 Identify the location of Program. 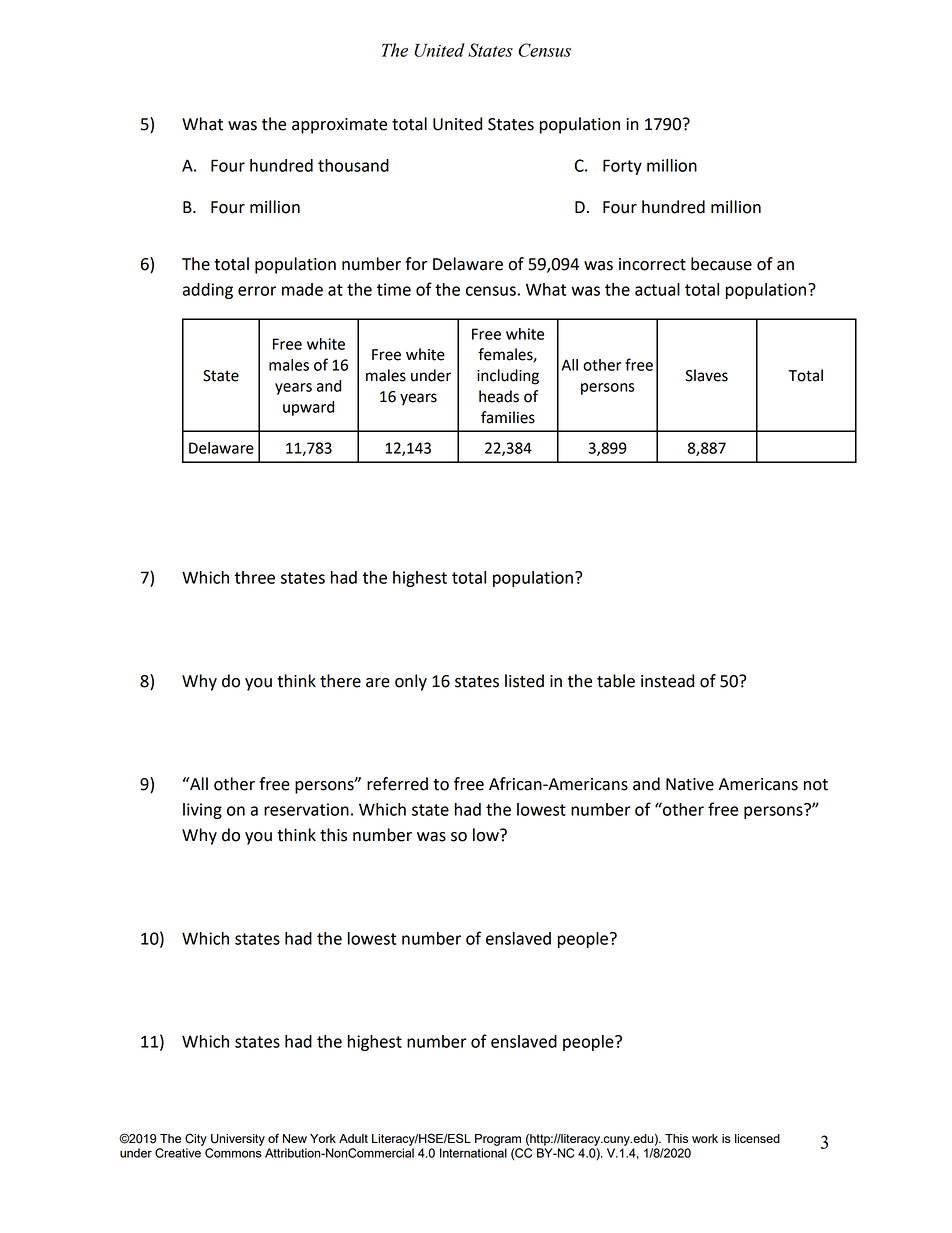
(498, 1140).
